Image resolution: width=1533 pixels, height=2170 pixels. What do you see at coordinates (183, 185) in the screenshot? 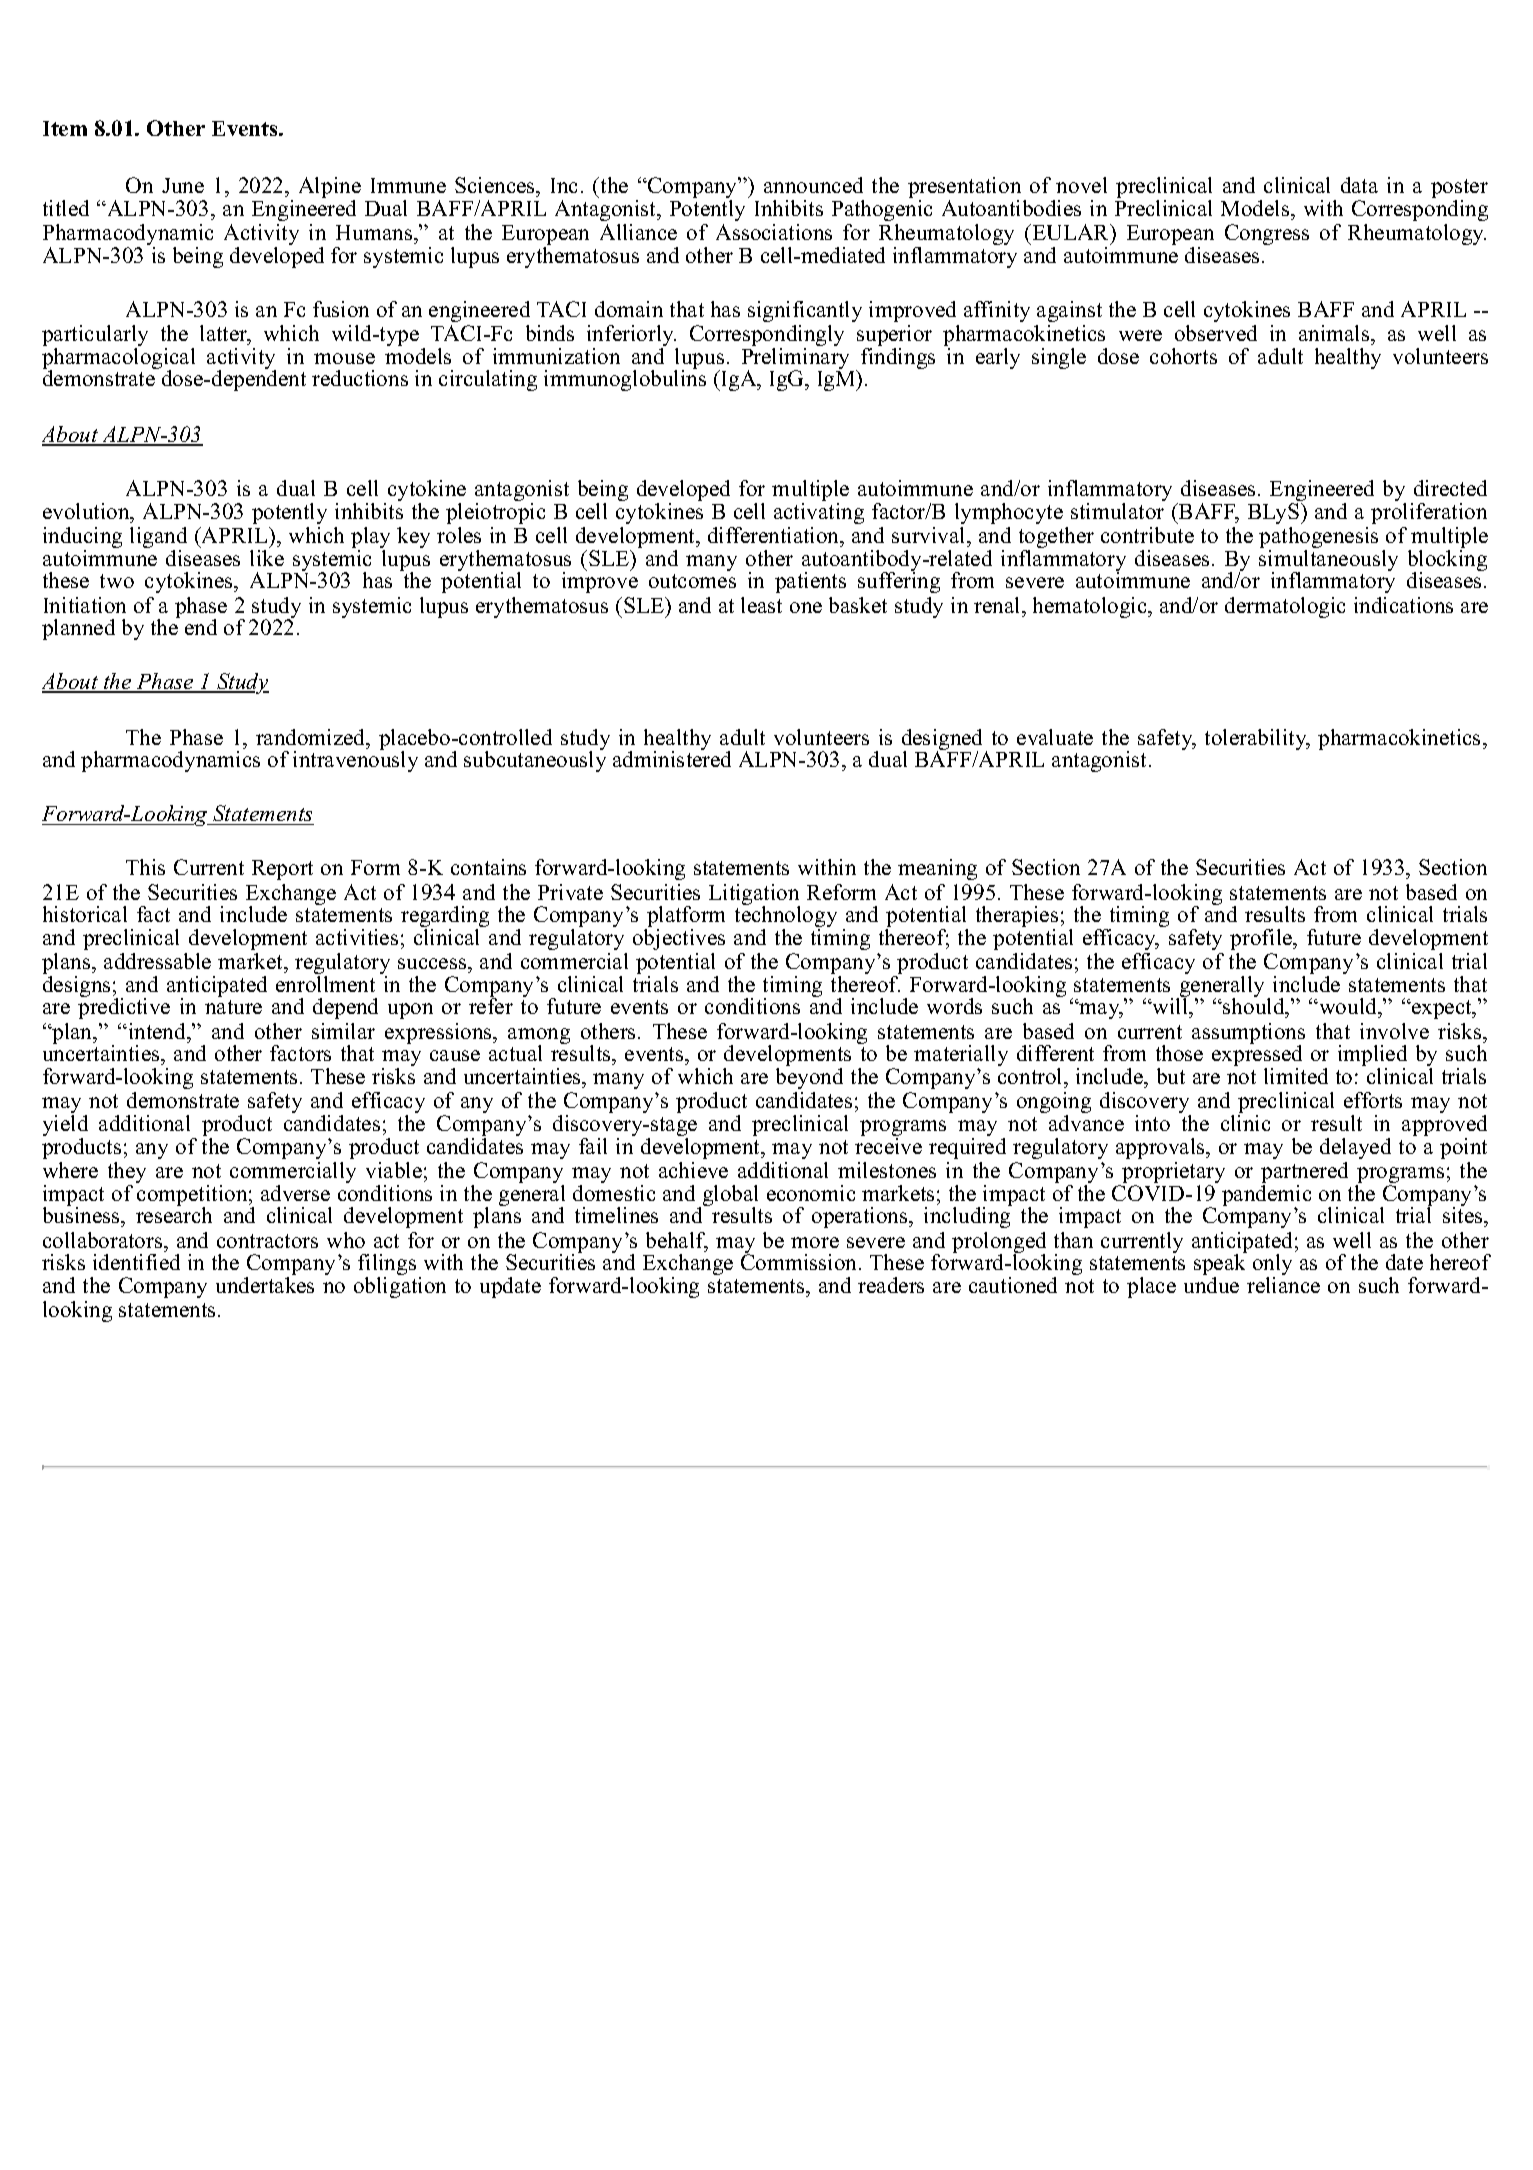
I see `June` at bounding box center [183, 185].
